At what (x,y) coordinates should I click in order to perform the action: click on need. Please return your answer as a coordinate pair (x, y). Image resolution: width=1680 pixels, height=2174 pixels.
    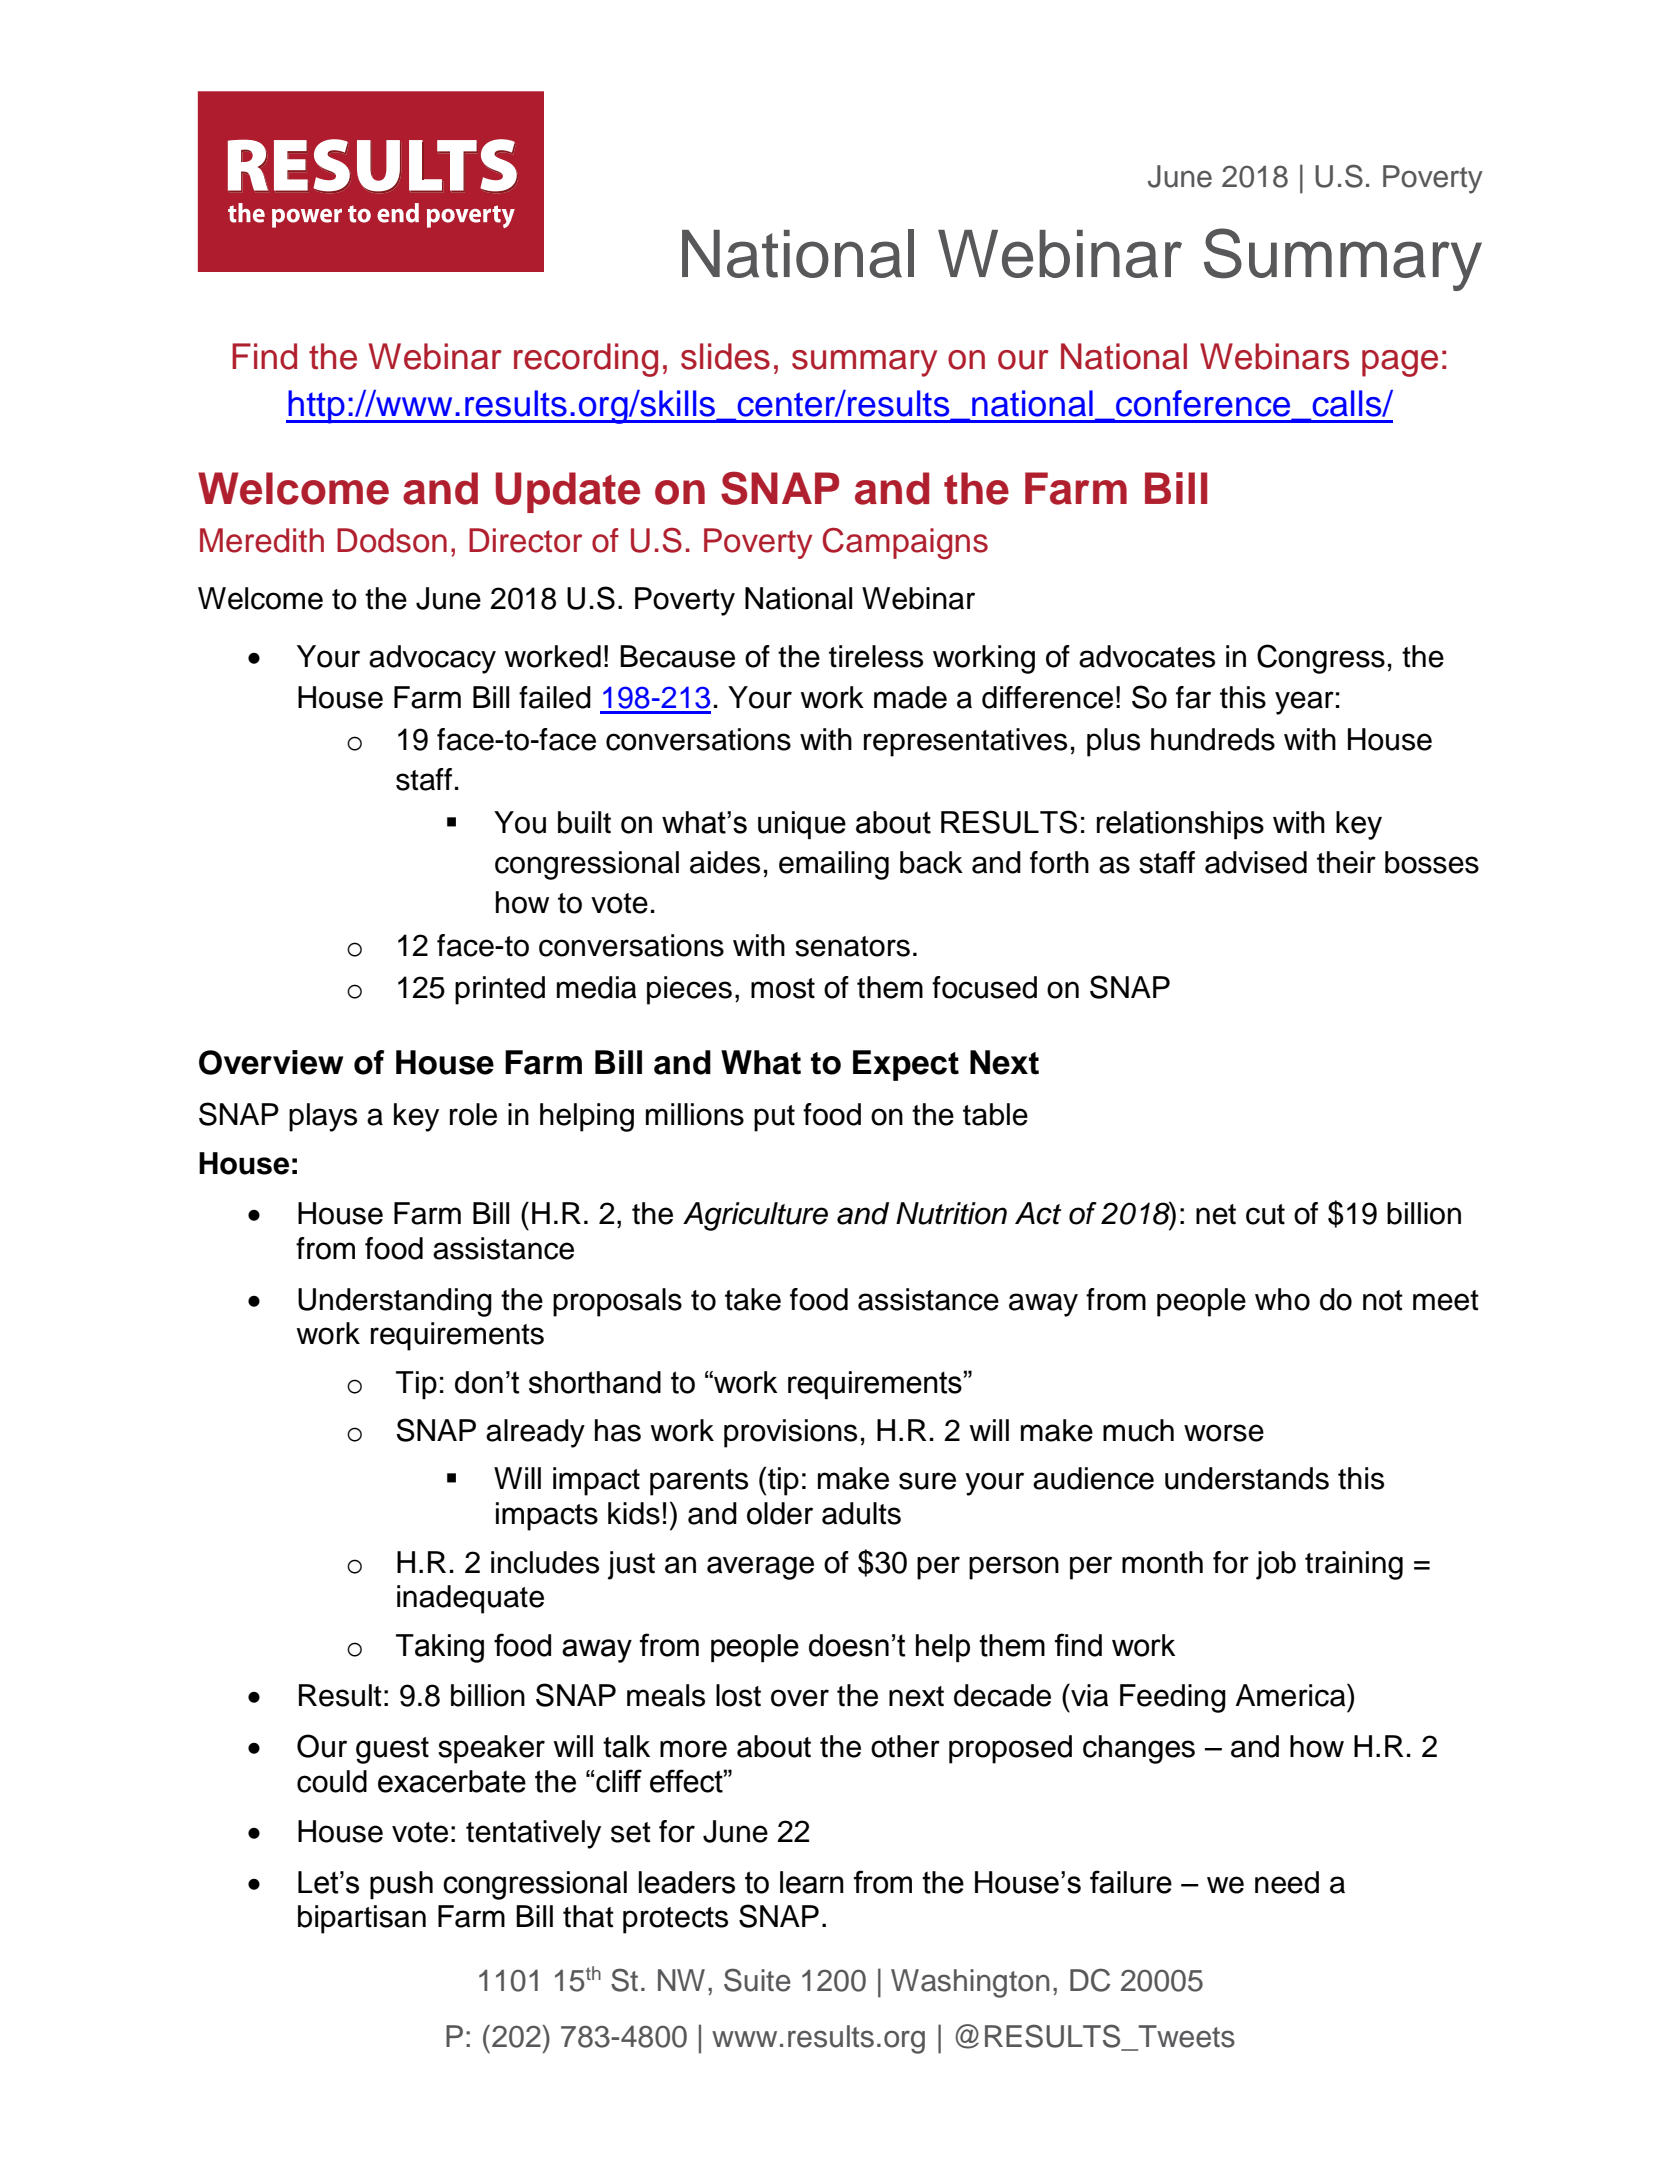
    Looking at the image, I should click on (1287, 1882).
